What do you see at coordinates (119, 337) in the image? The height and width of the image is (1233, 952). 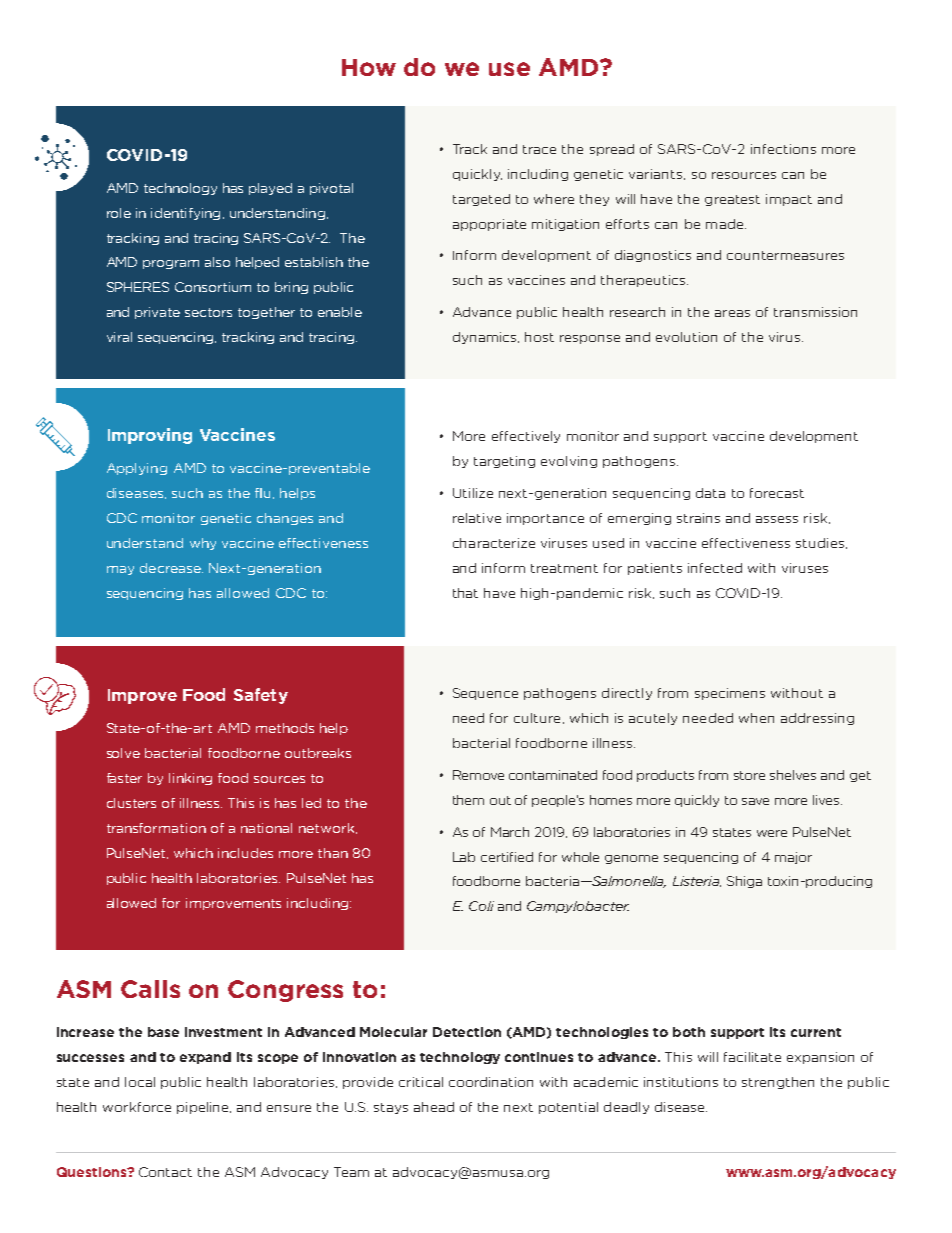 I see `viral` at bounding box center [119, 337].
